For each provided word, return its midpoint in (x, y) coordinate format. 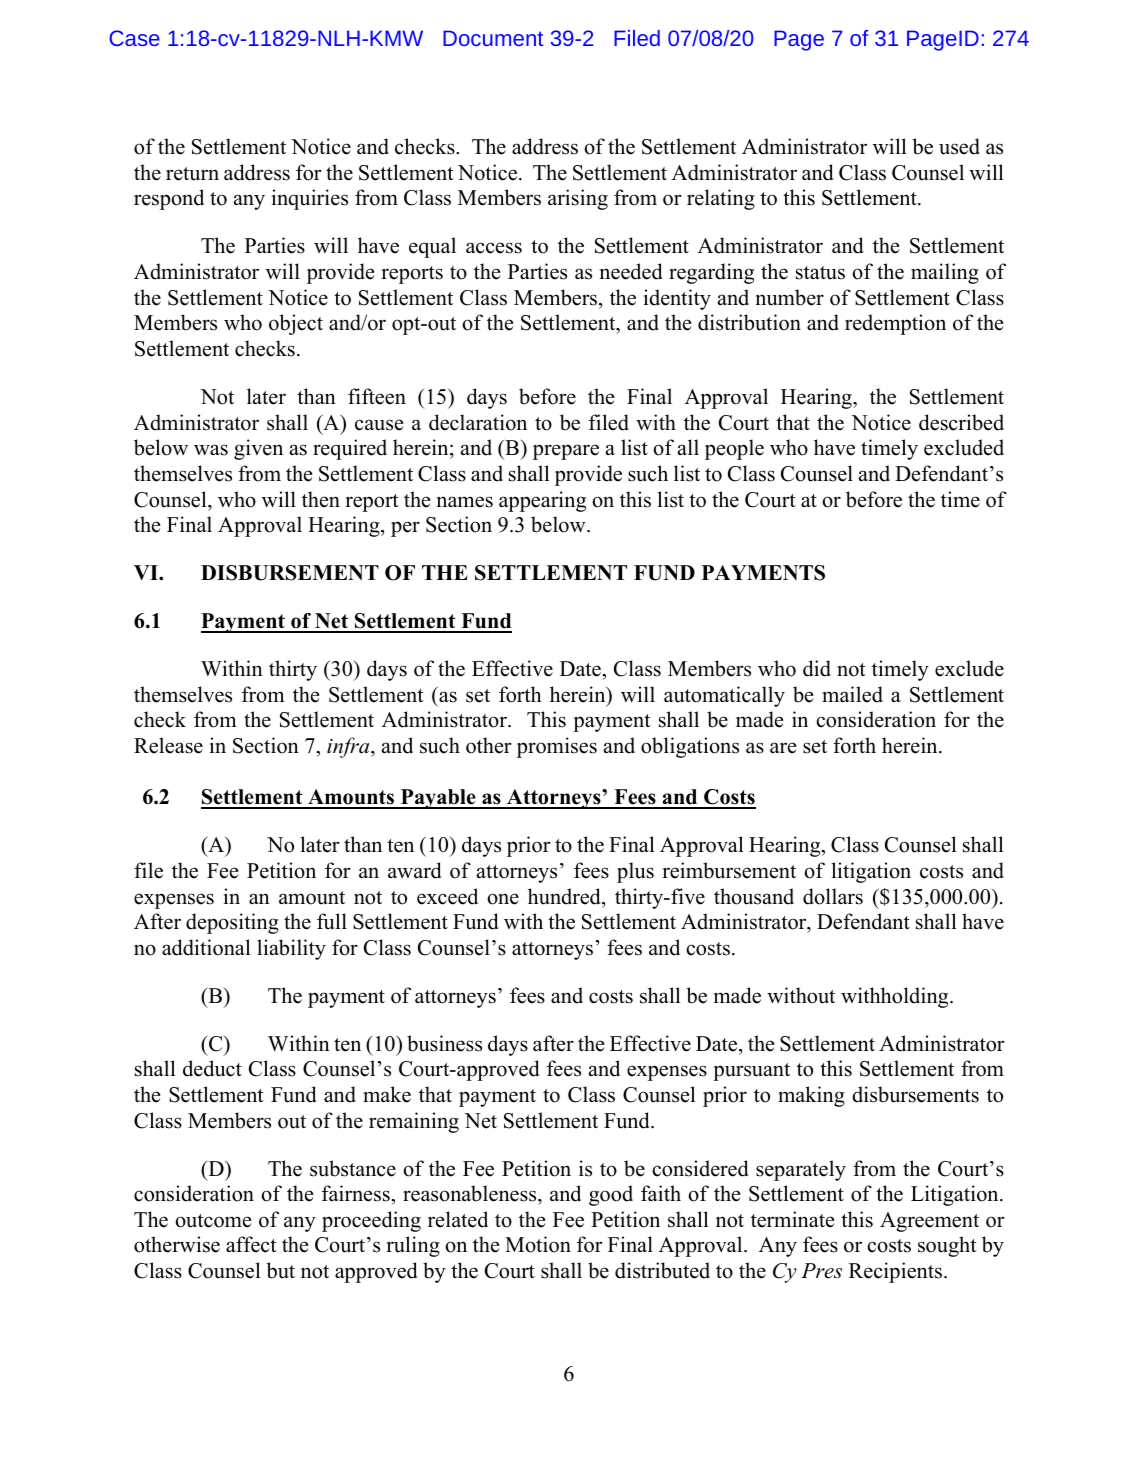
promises (557, 747)
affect (251, 1244)
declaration (478, 422)
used (959, 146)
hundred (565, 896)
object (296, 324)
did (817, 668)
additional (206, 947)
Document (493, 38)
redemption (895, 324)
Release (168, 745)
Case (134, 38)
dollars (833, 896)
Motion (538, 1244)
